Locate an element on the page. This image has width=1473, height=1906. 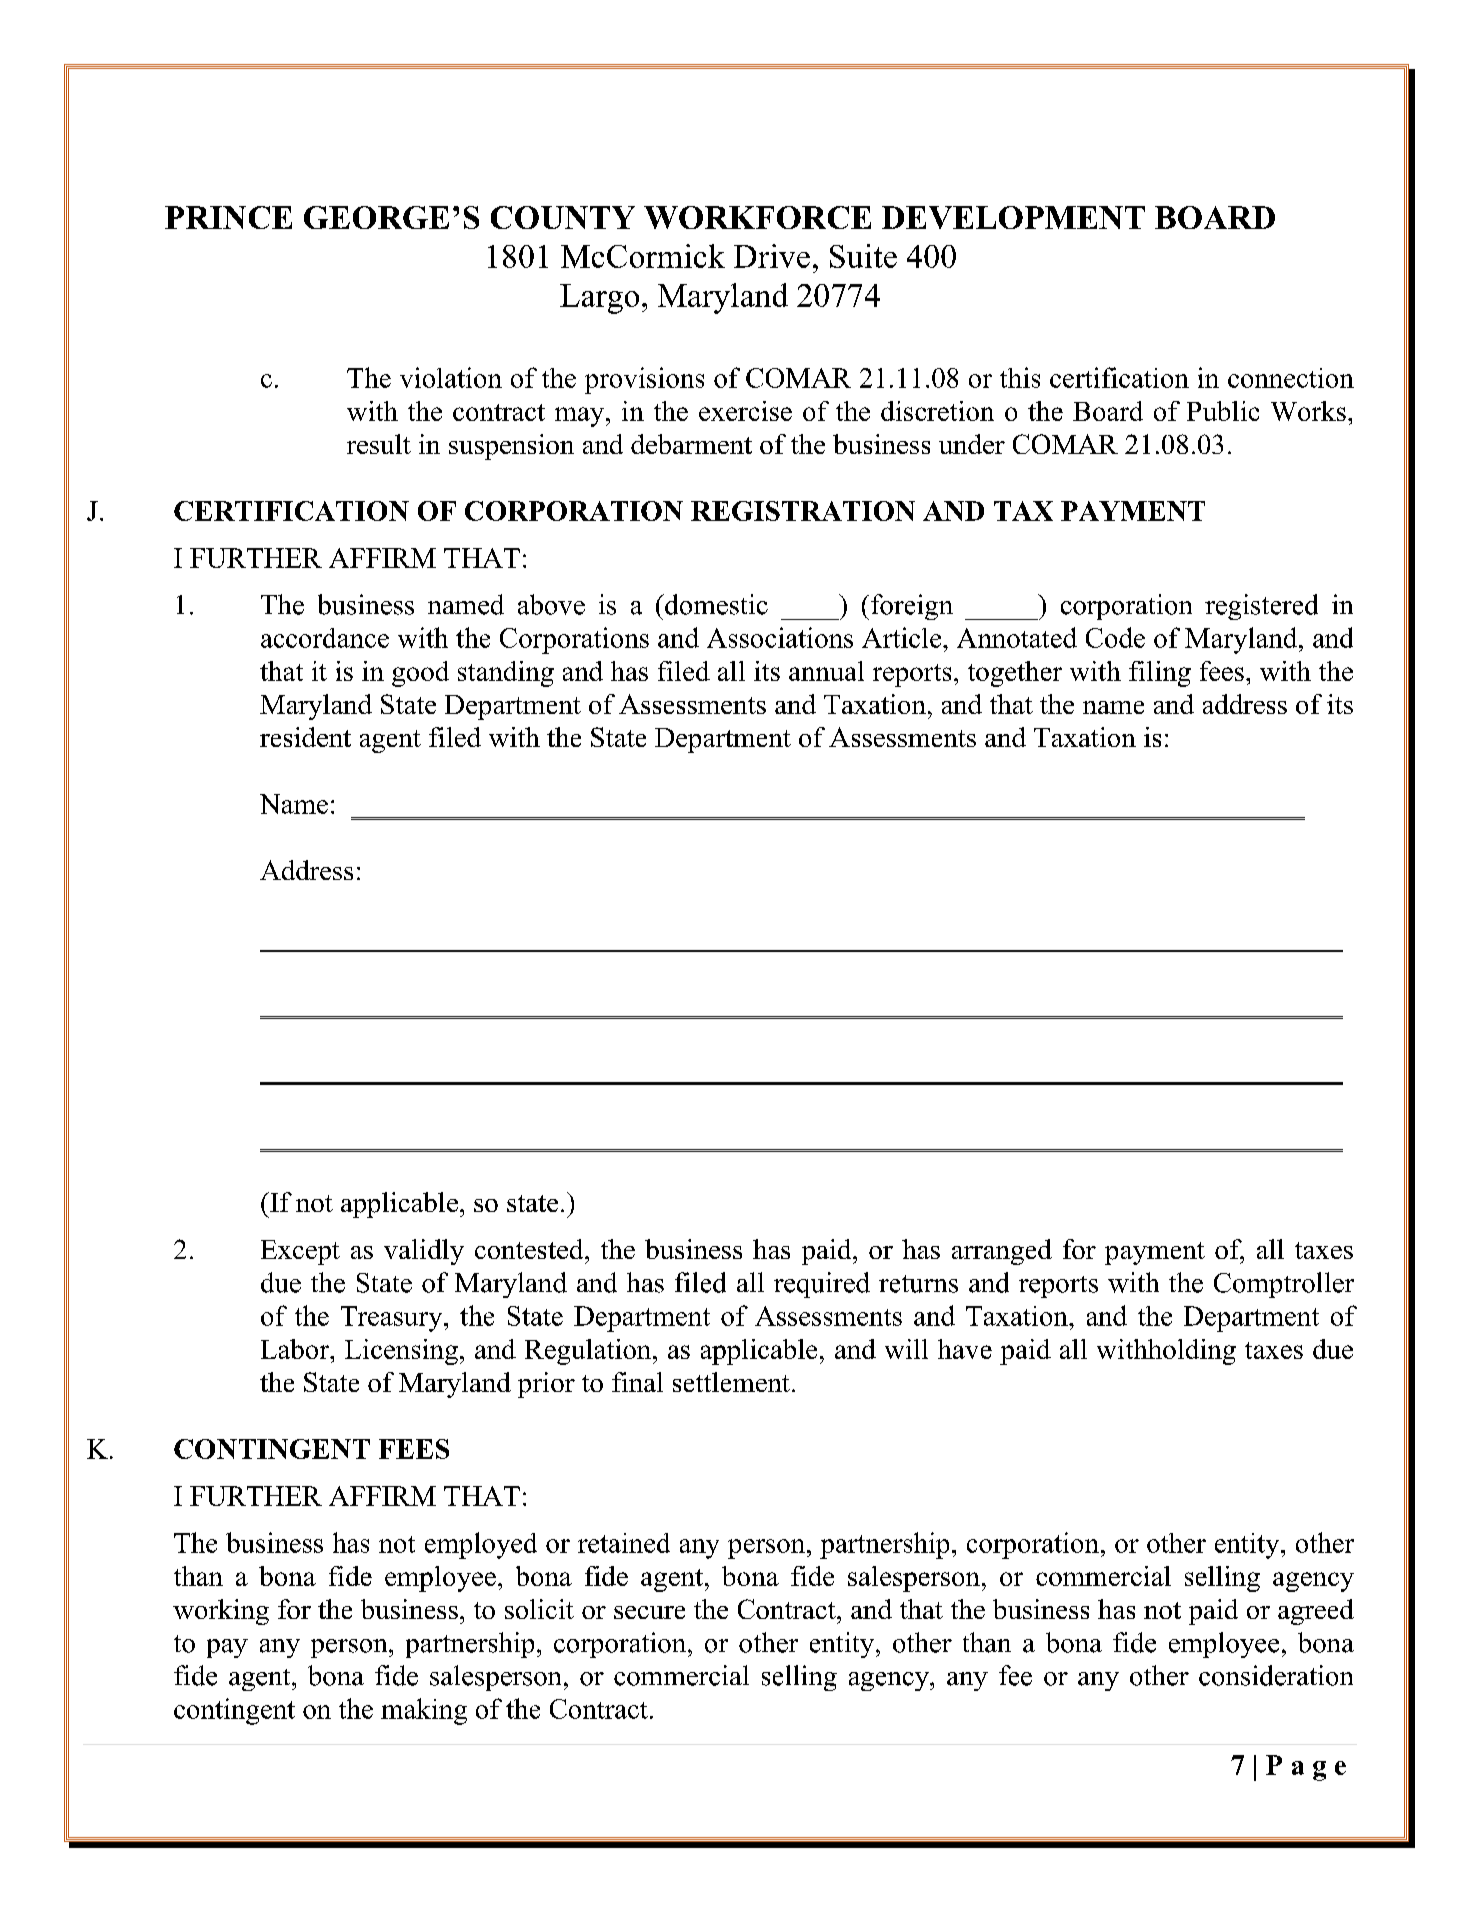
making is located at coordinates (424, 1711).
